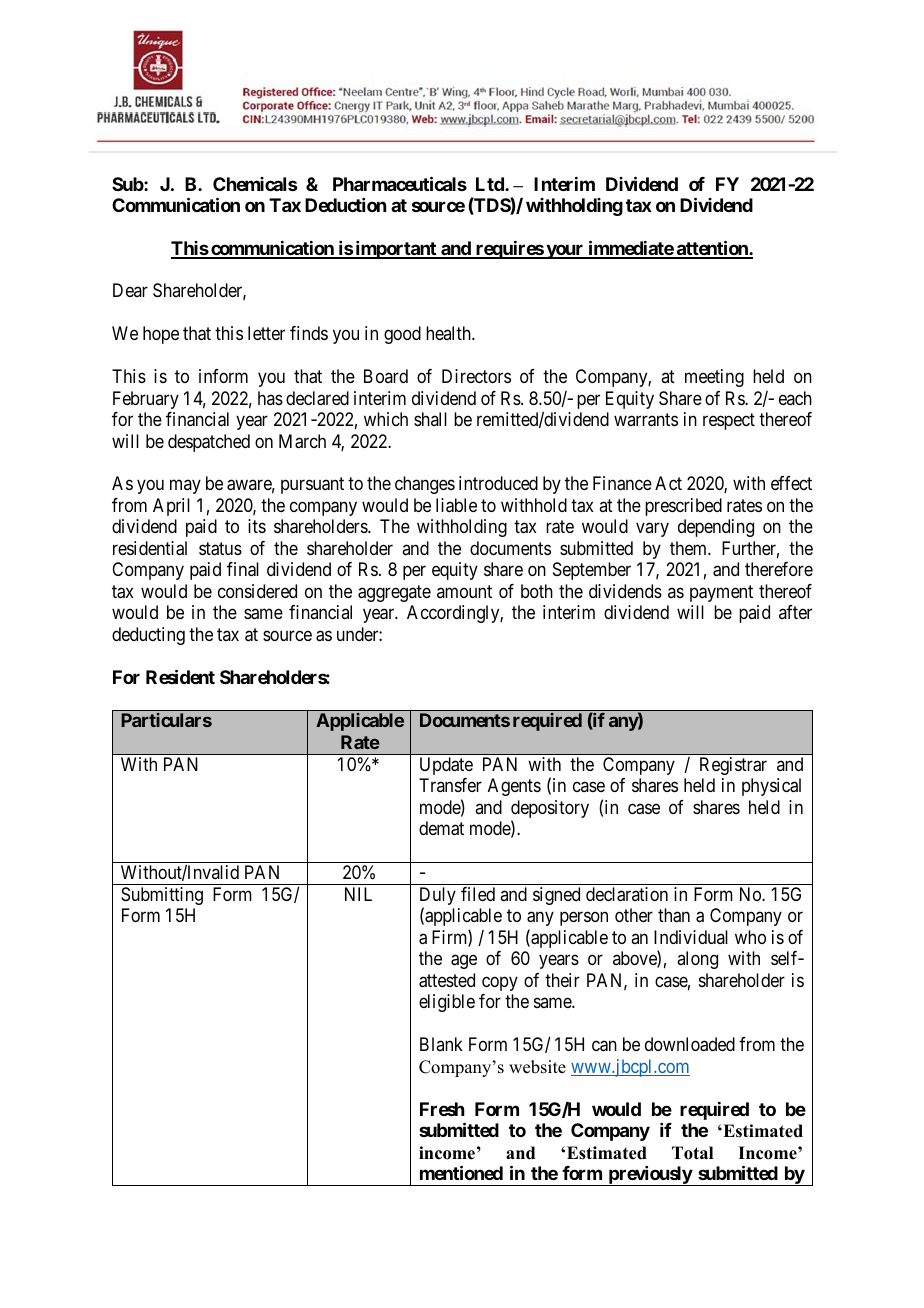 The image size is (924, 1308). Describe the element at coordinates (771, 787) in the document. I see `physical` at that location.
